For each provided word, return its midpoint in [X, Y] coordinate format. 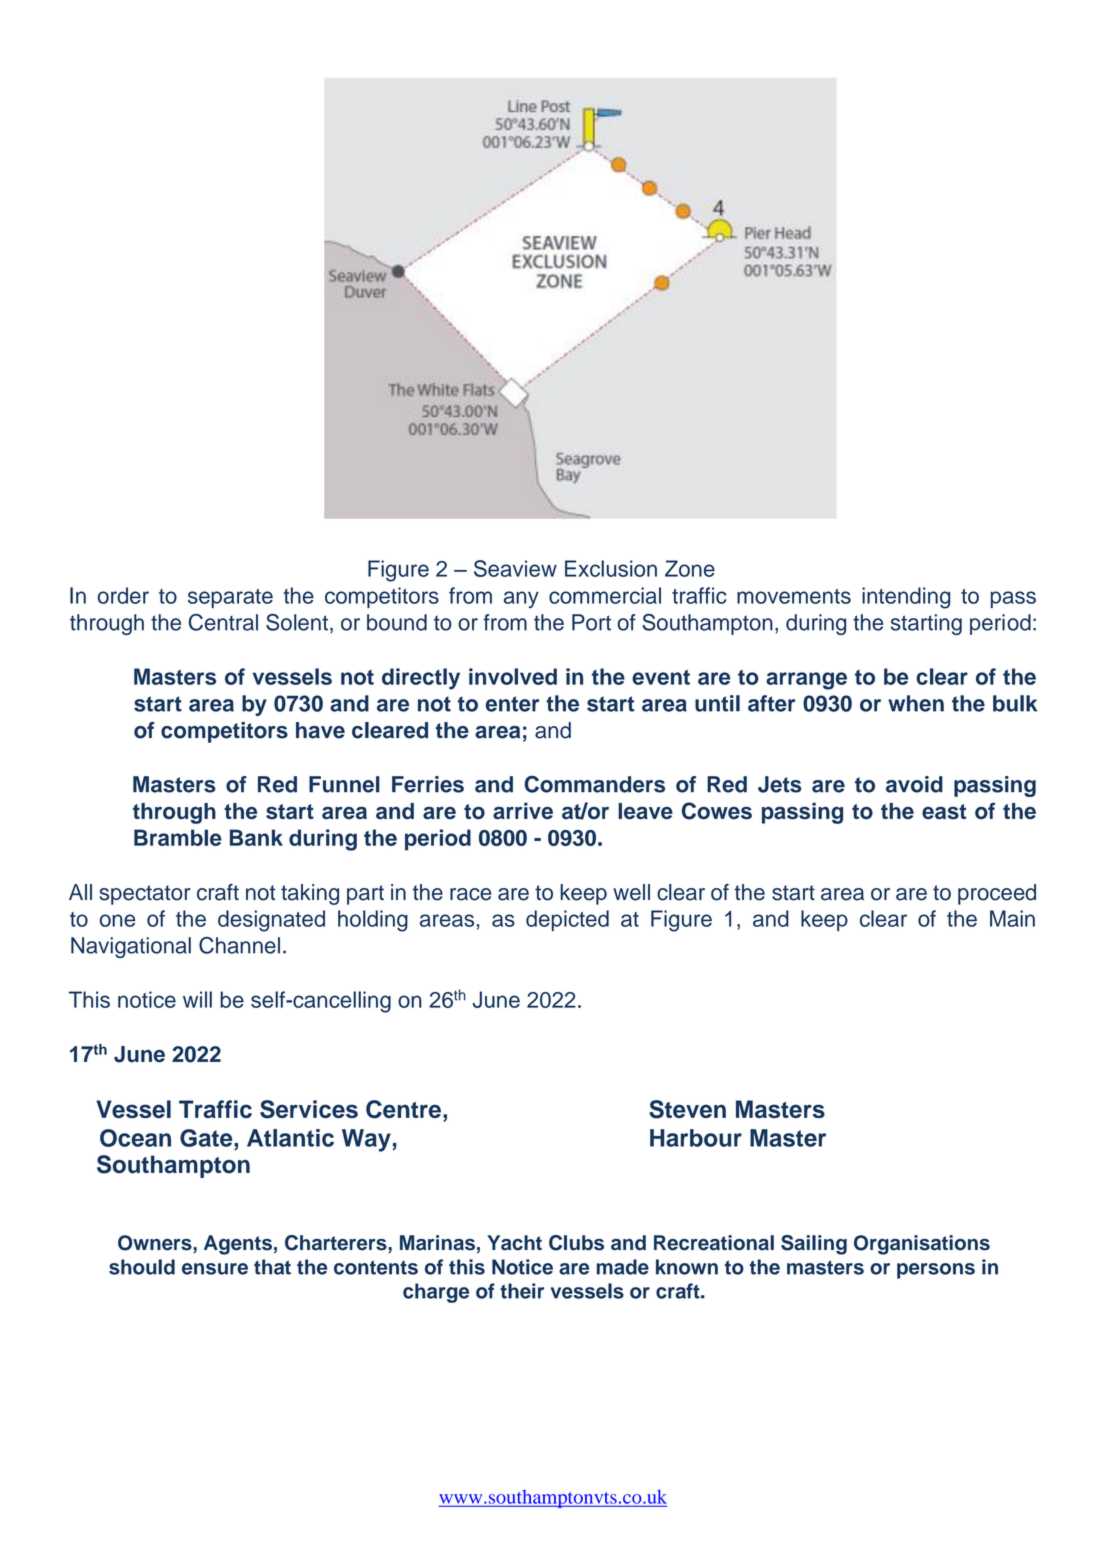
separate [230, 598]
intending [906, 598]
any [521, 599]
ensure [215, 1269]
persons [936, 1271]
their [522, 1291]
